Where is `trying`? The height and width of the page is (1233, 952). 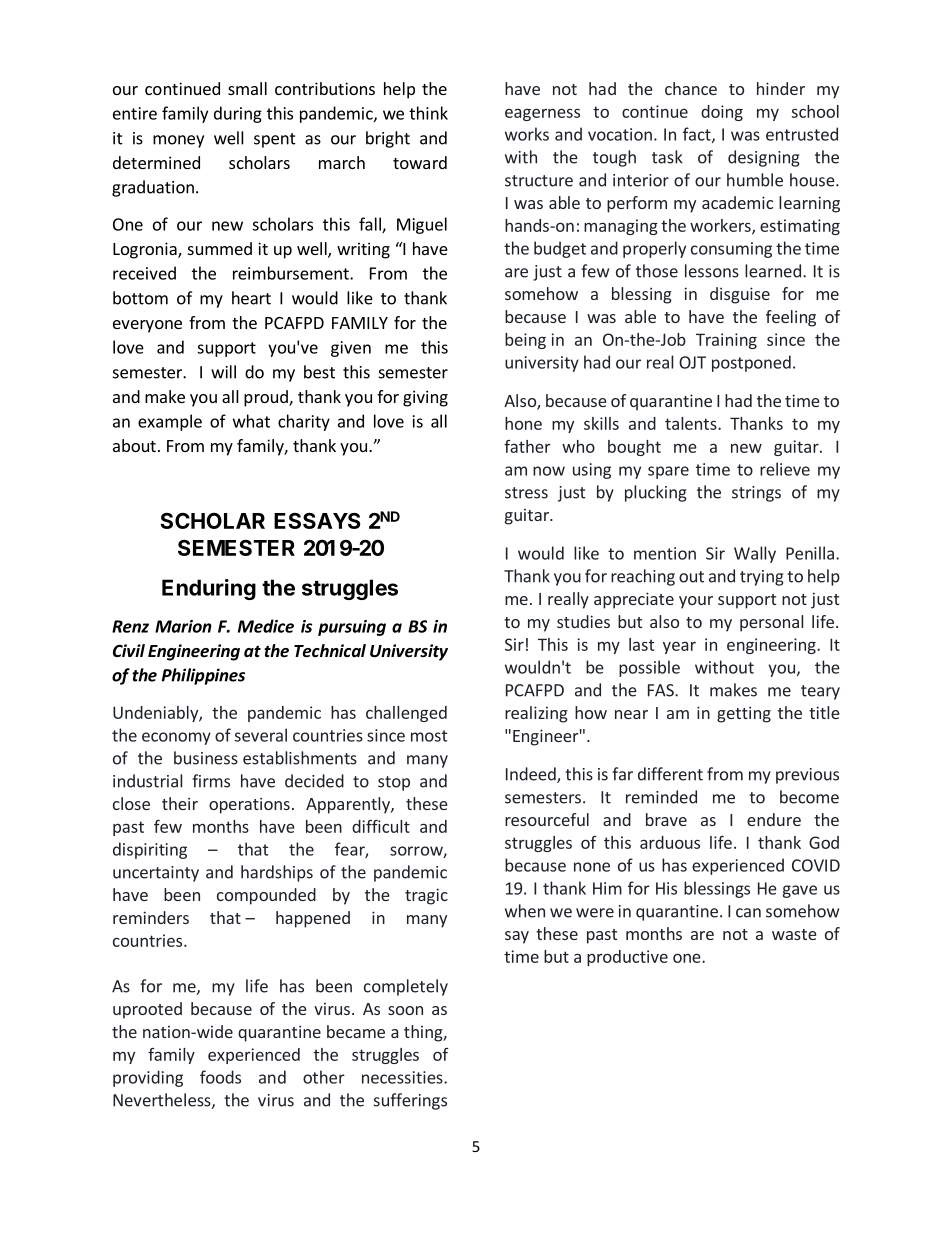 trying is located at coordinates (762, 578).
